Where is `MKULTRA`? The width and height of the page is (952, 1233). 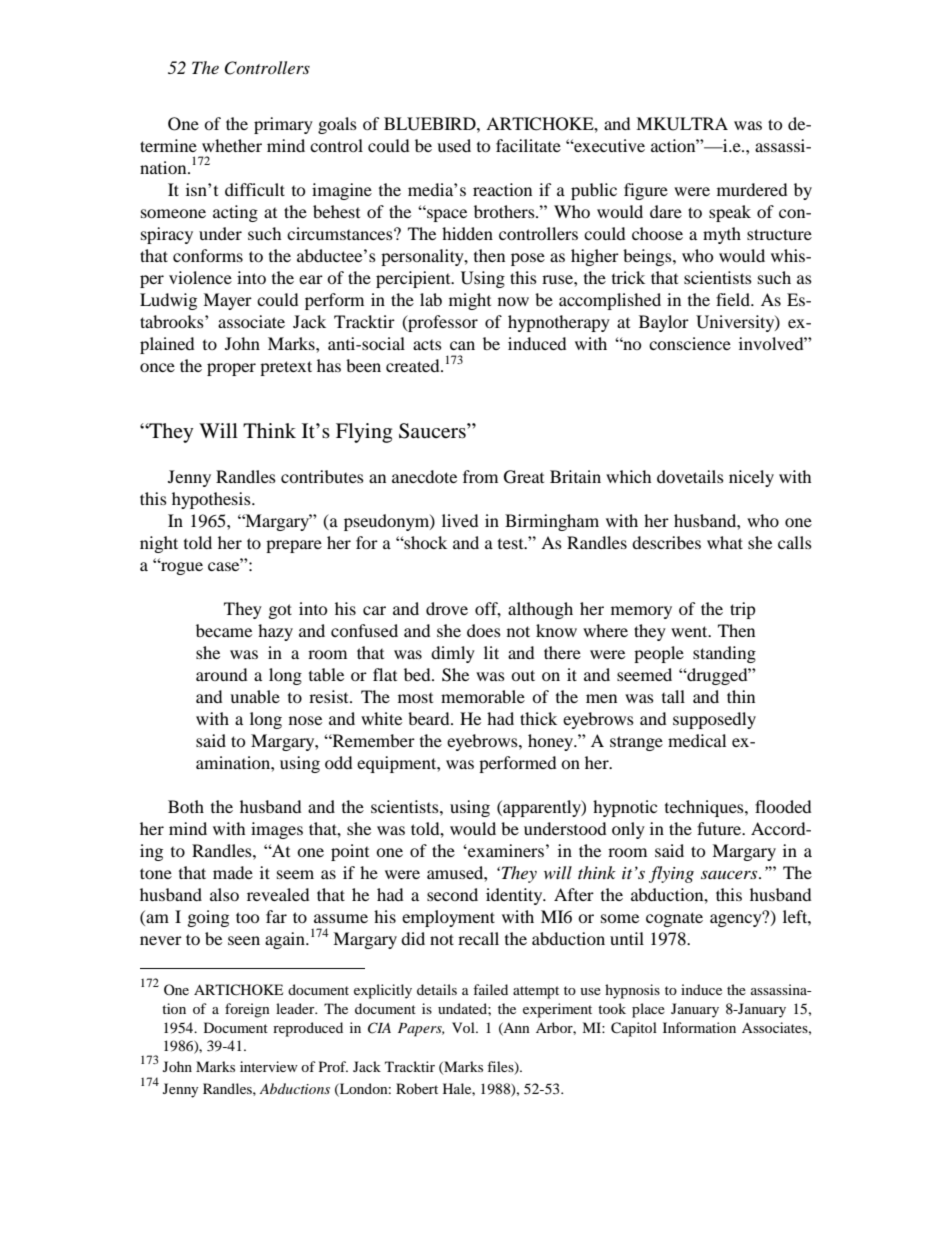
MKULTRA is located at coordinates (682, 124).
